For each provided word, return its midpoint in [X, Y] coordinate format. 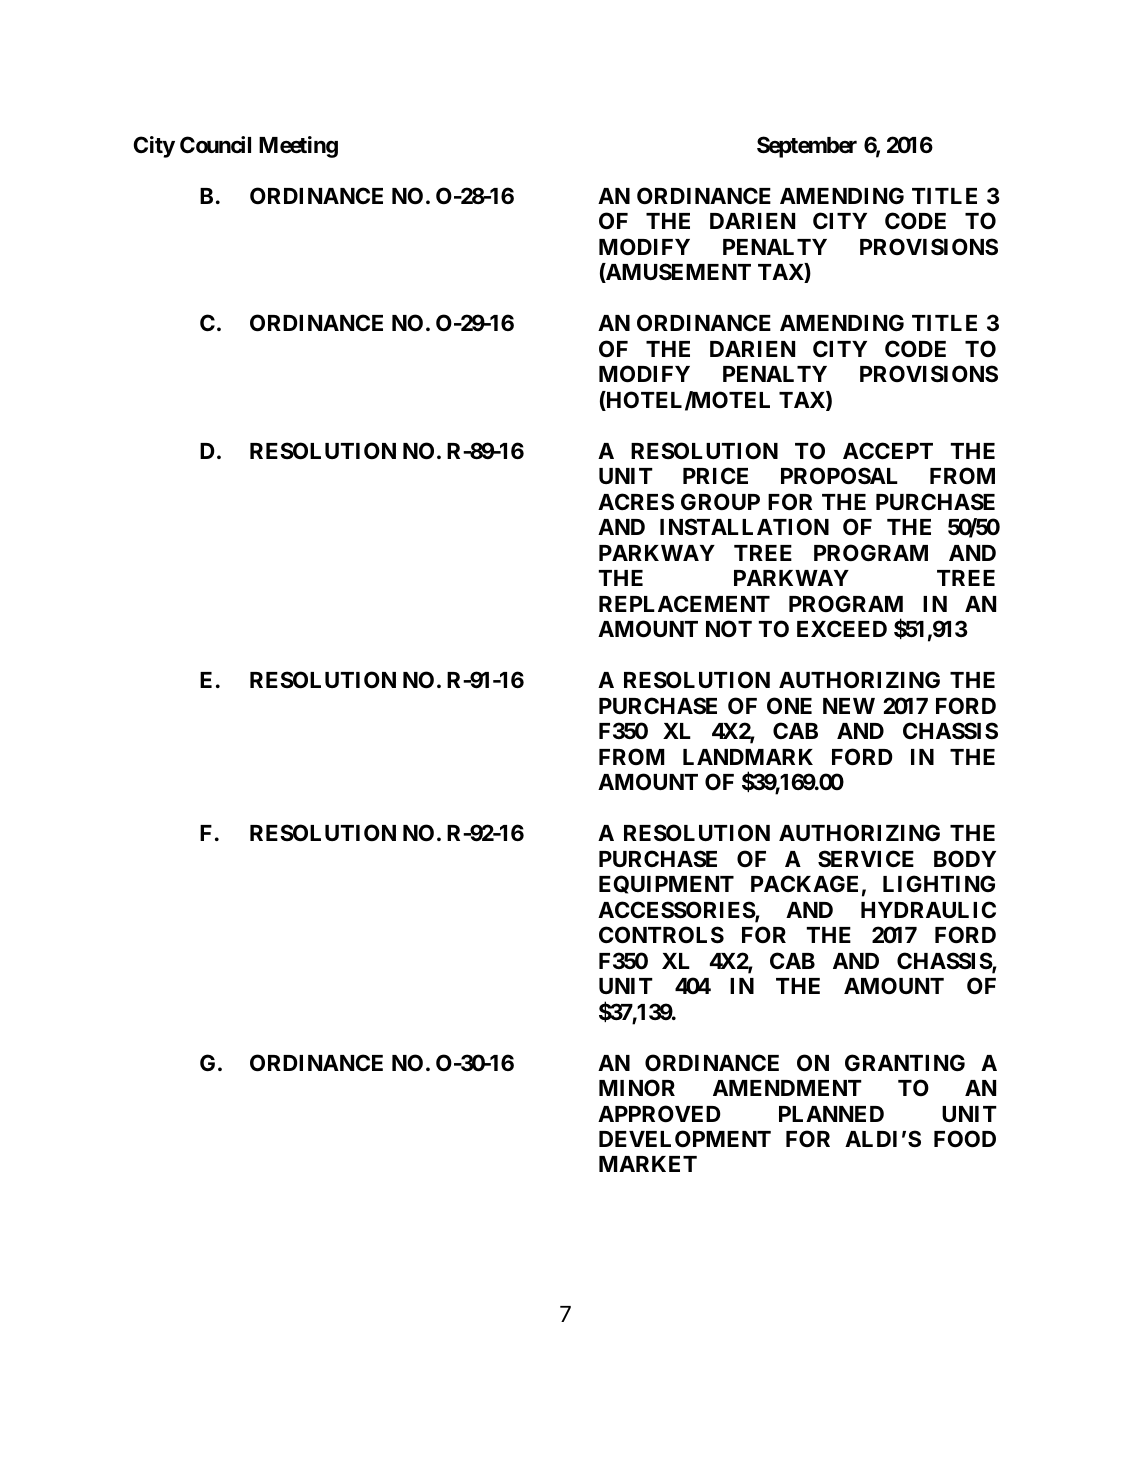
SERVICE [866, 858]
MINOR [637, 1087]
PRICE [715, 475]
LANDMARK [748, 757]
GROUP [720, 501]
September [807, 147]
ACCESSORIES [677, 911]
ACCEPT [888, 450]
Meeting [298, 147]
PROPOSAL [839, 476]
